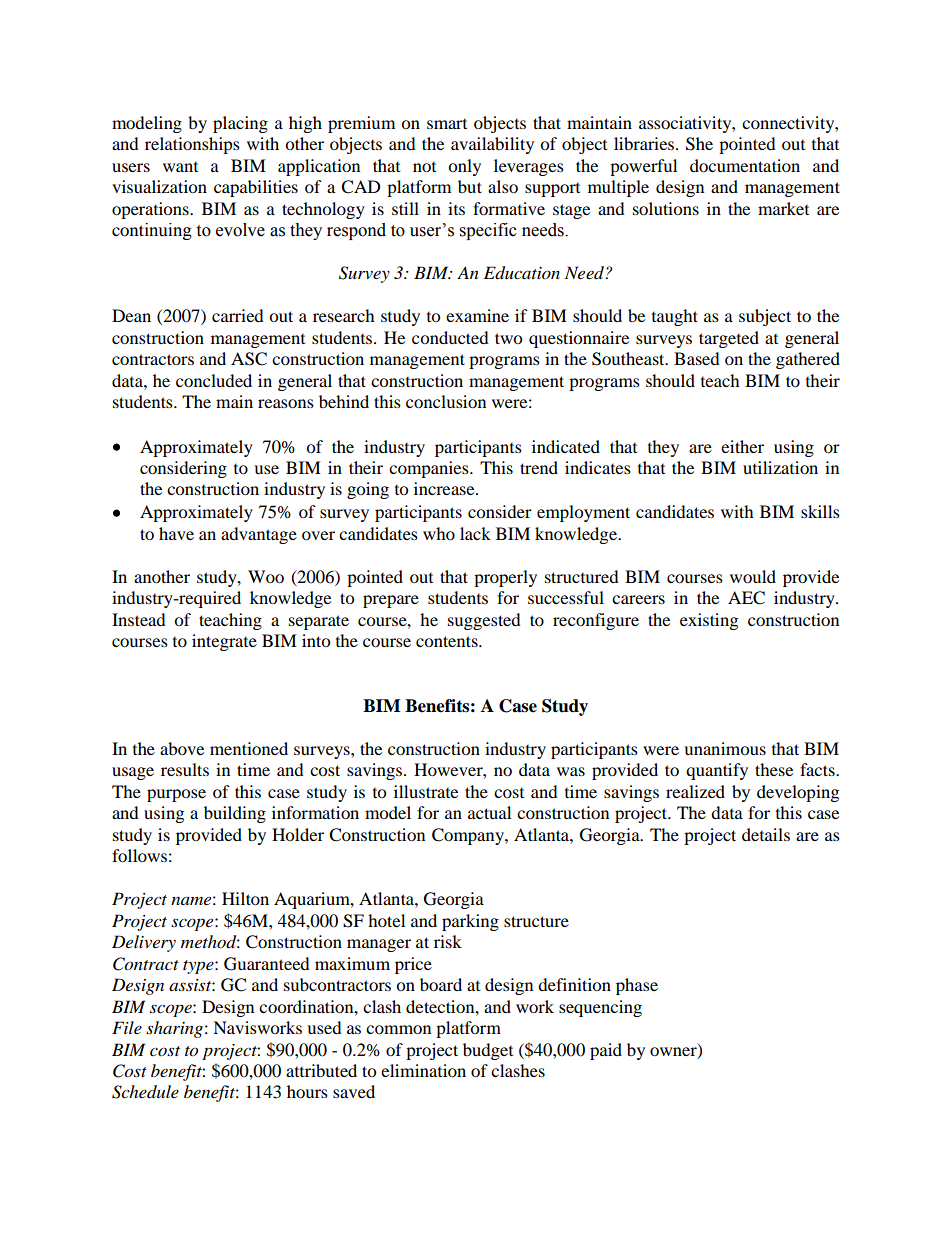  What do you see at coordinates (446, 401) in the document?
I see `conclusion` at bounding box center [446, 401].
